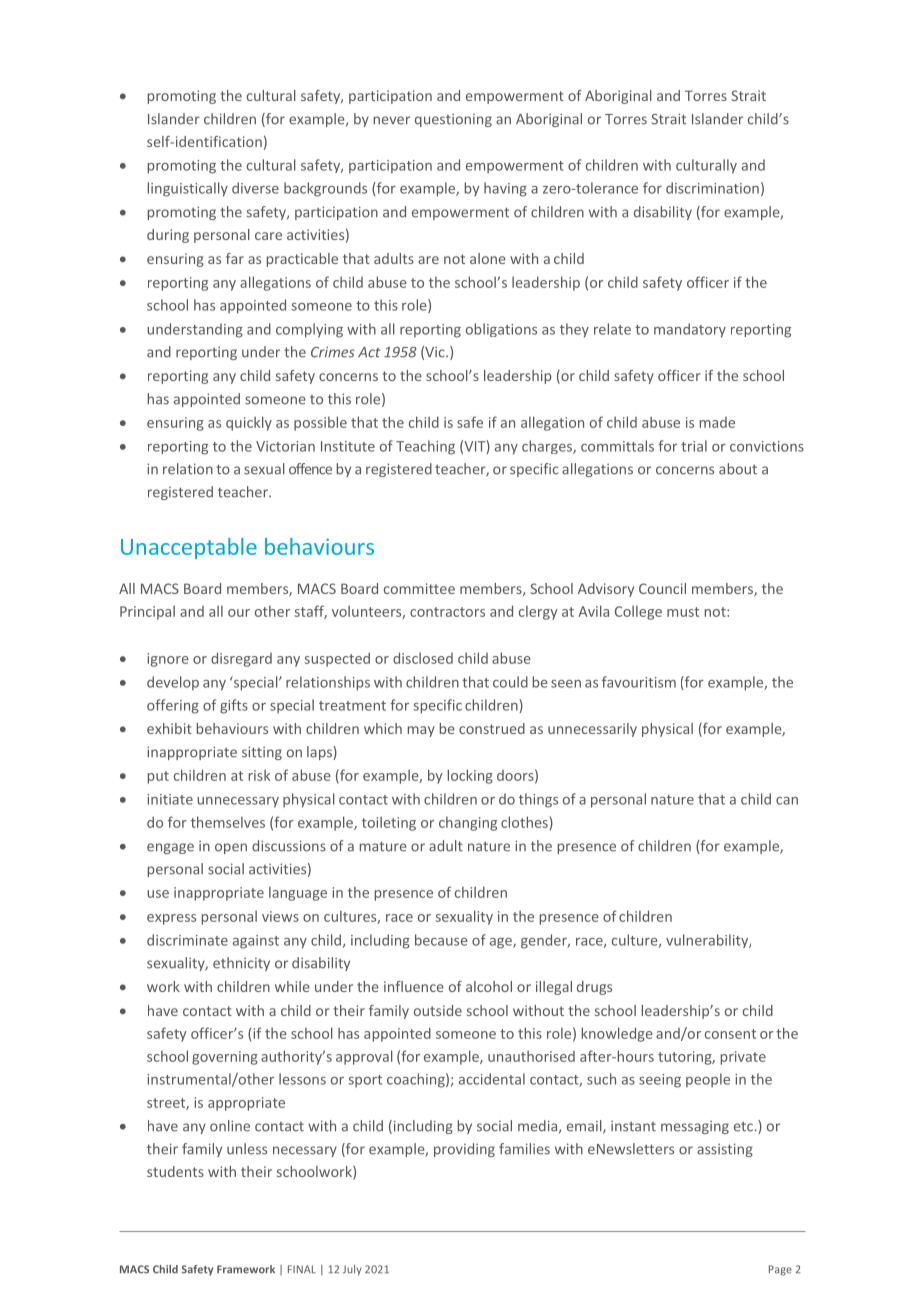 This page has height=1308, width=924. What do you see at coordinates (712, 188) in the page?
I see `discrimination` at bounding box center [712, 188].
